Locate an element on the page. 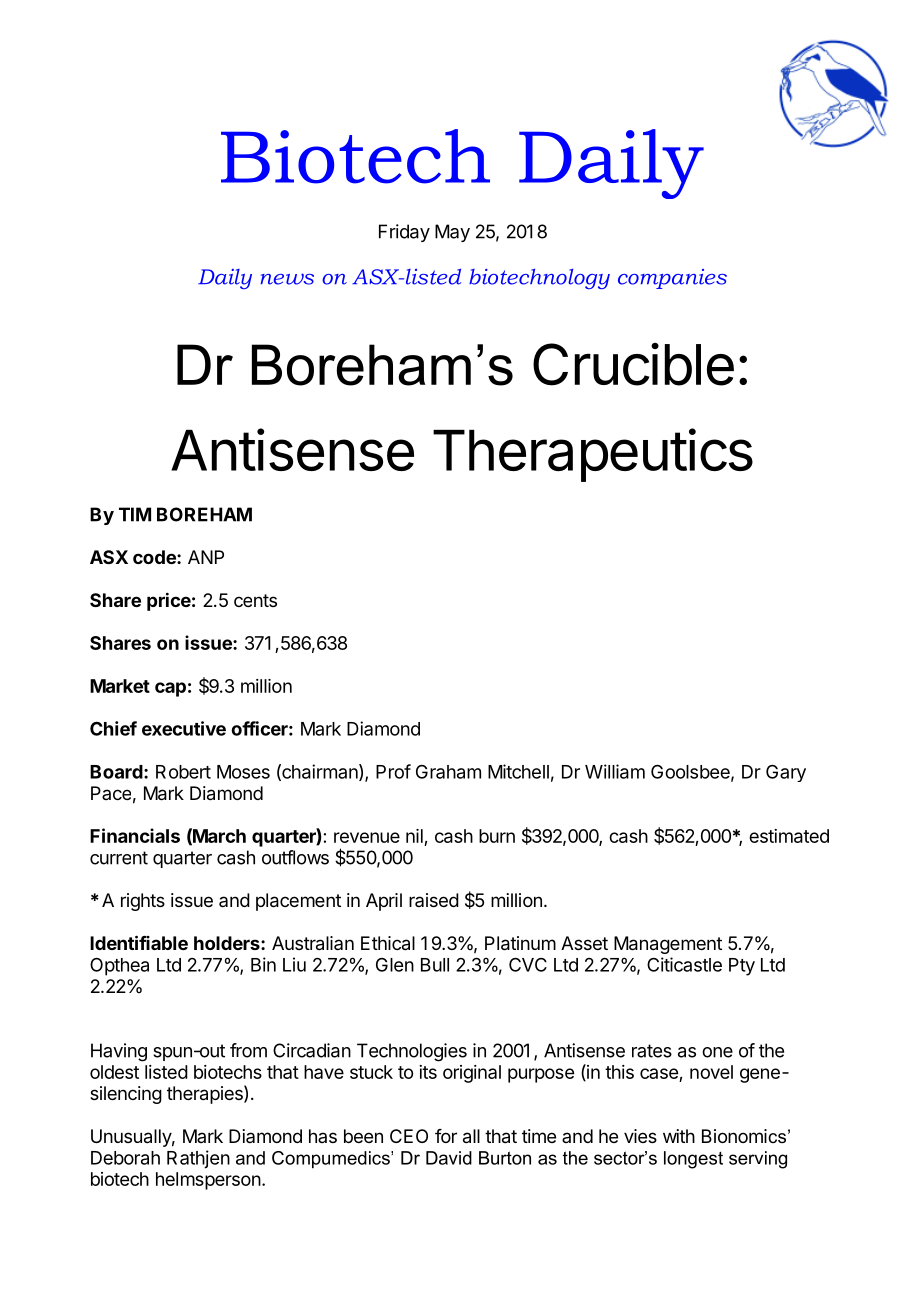  cap is located at coordinates (170, 689).
